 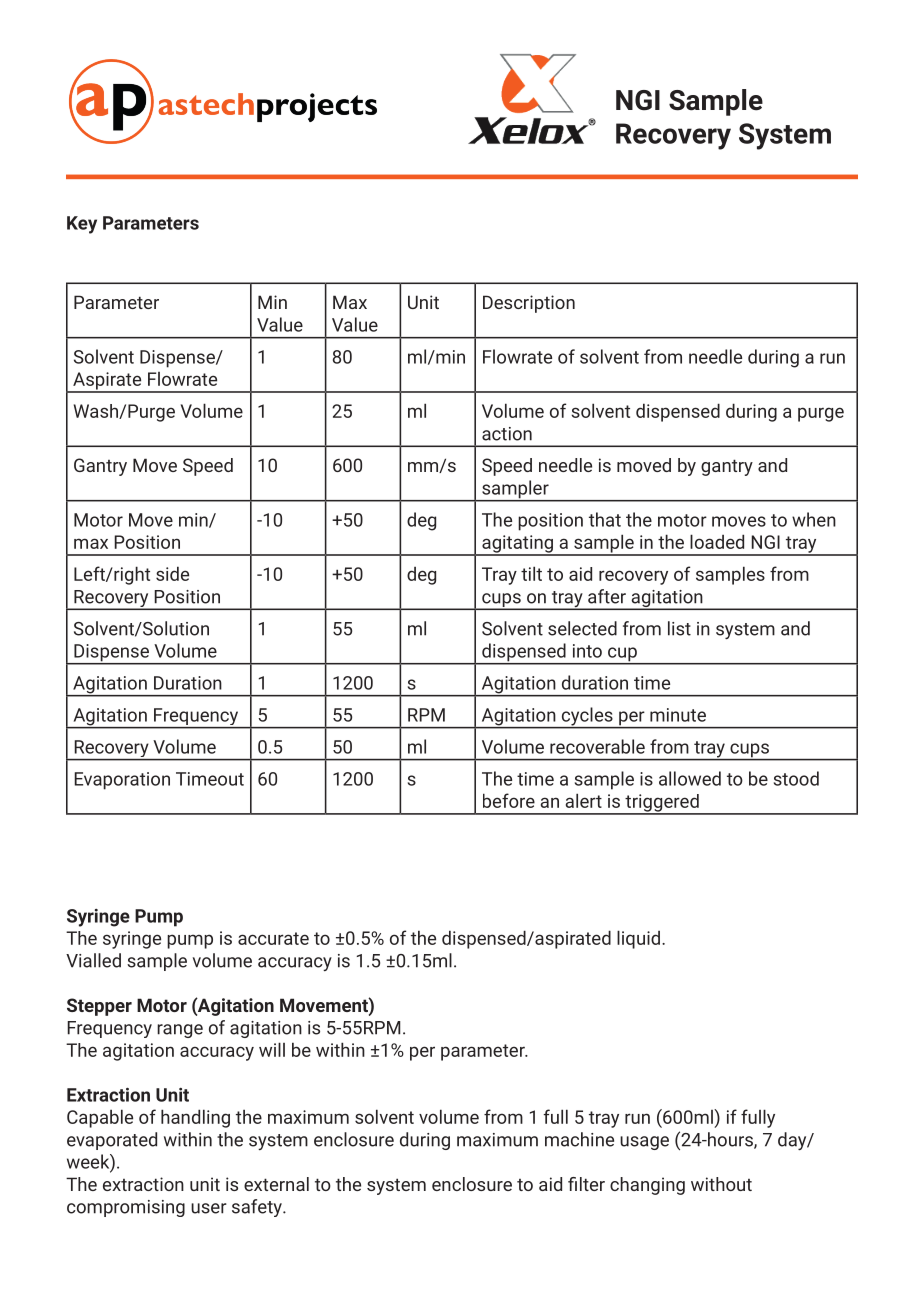 What do you see at coordinates (180, 1031) in the screenshot?
I see `range` at bounding box center [180, 1031].
